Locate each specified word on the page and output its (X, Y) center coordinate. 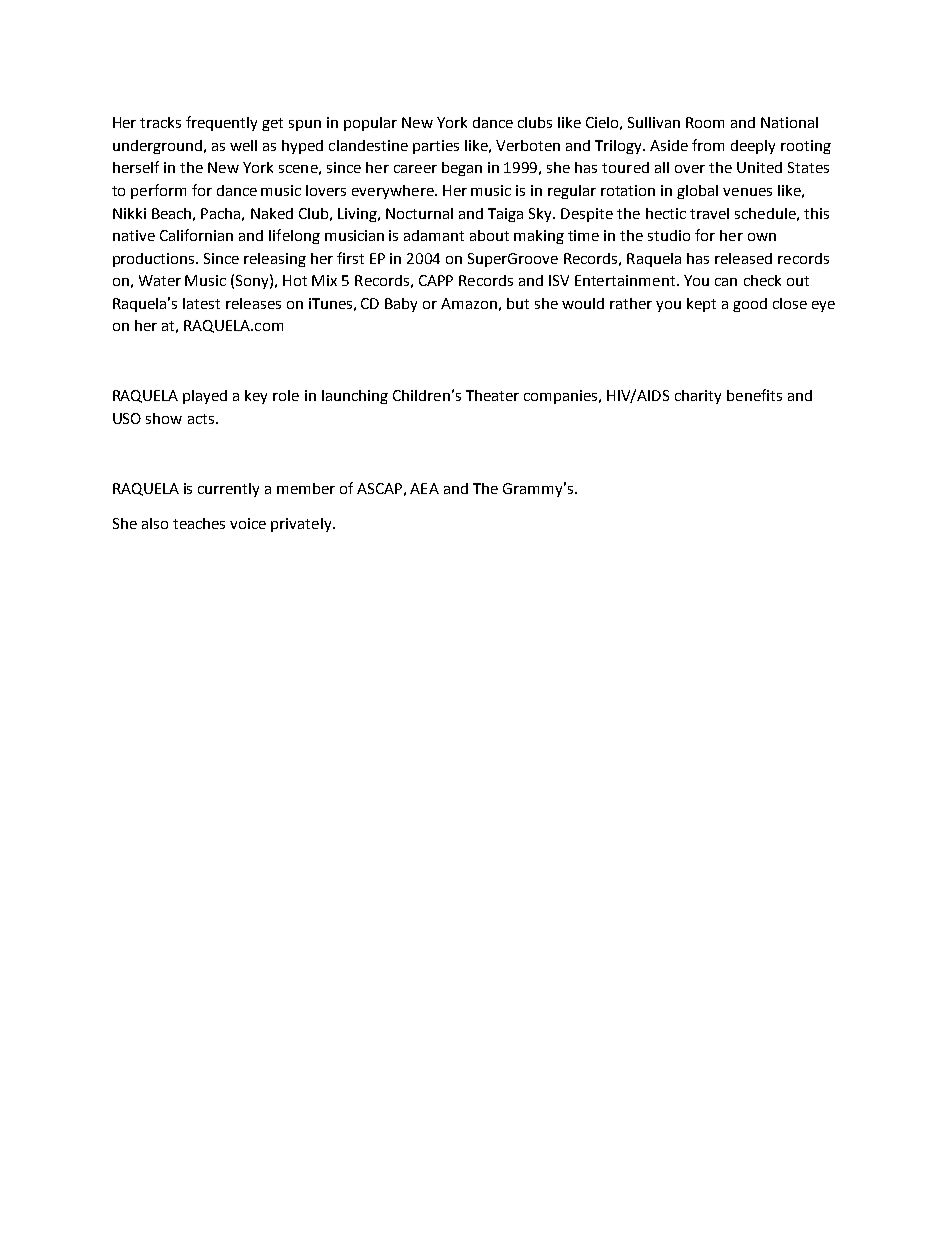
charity (698, 397)
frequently (221, 123)
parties (436, 147)
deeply (753, 147)
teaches (199, 523)
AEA (424, 488)
